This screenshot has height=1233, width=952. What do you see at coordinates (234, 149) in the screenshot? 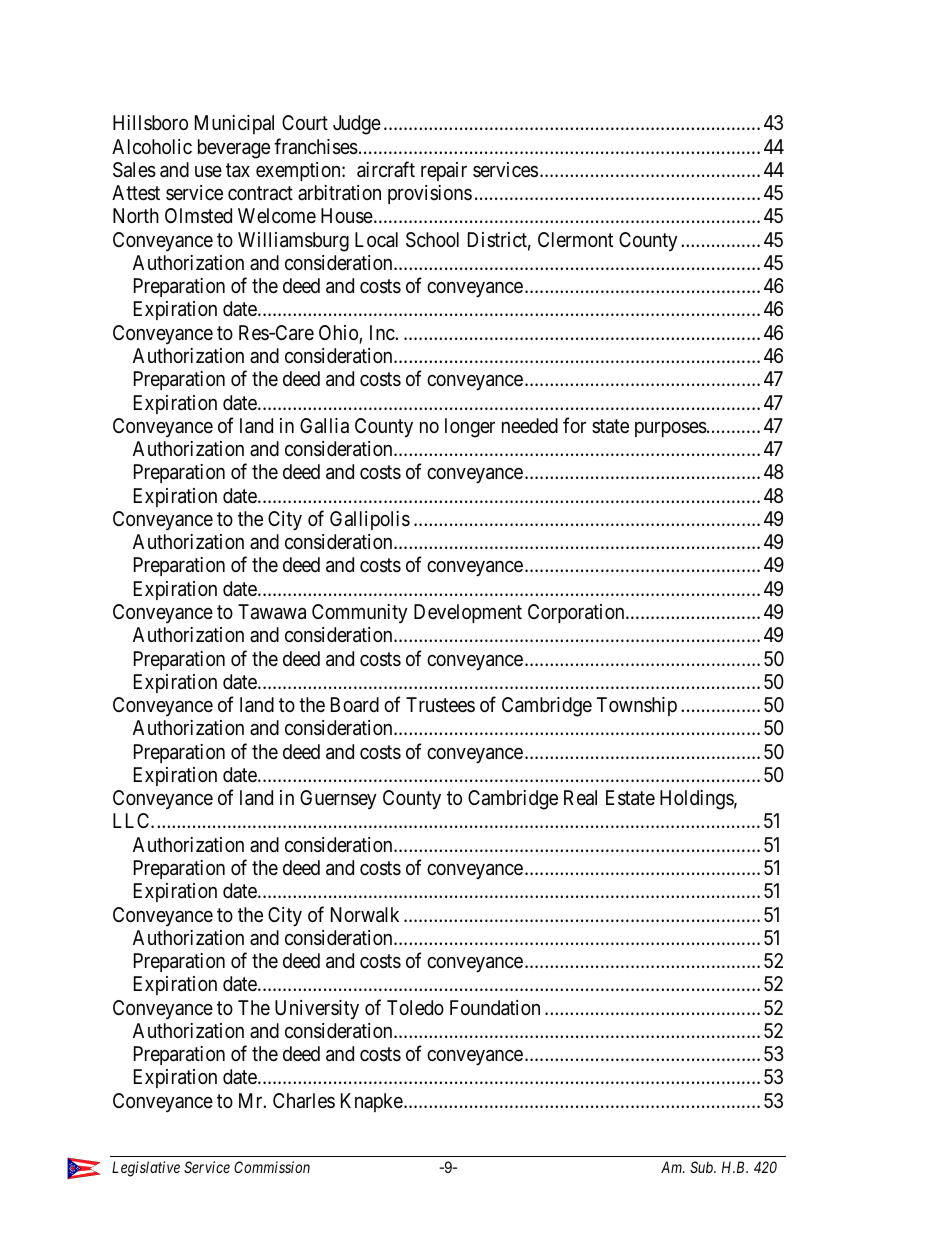
I see `beverage` at bounding box center [234, 149].
